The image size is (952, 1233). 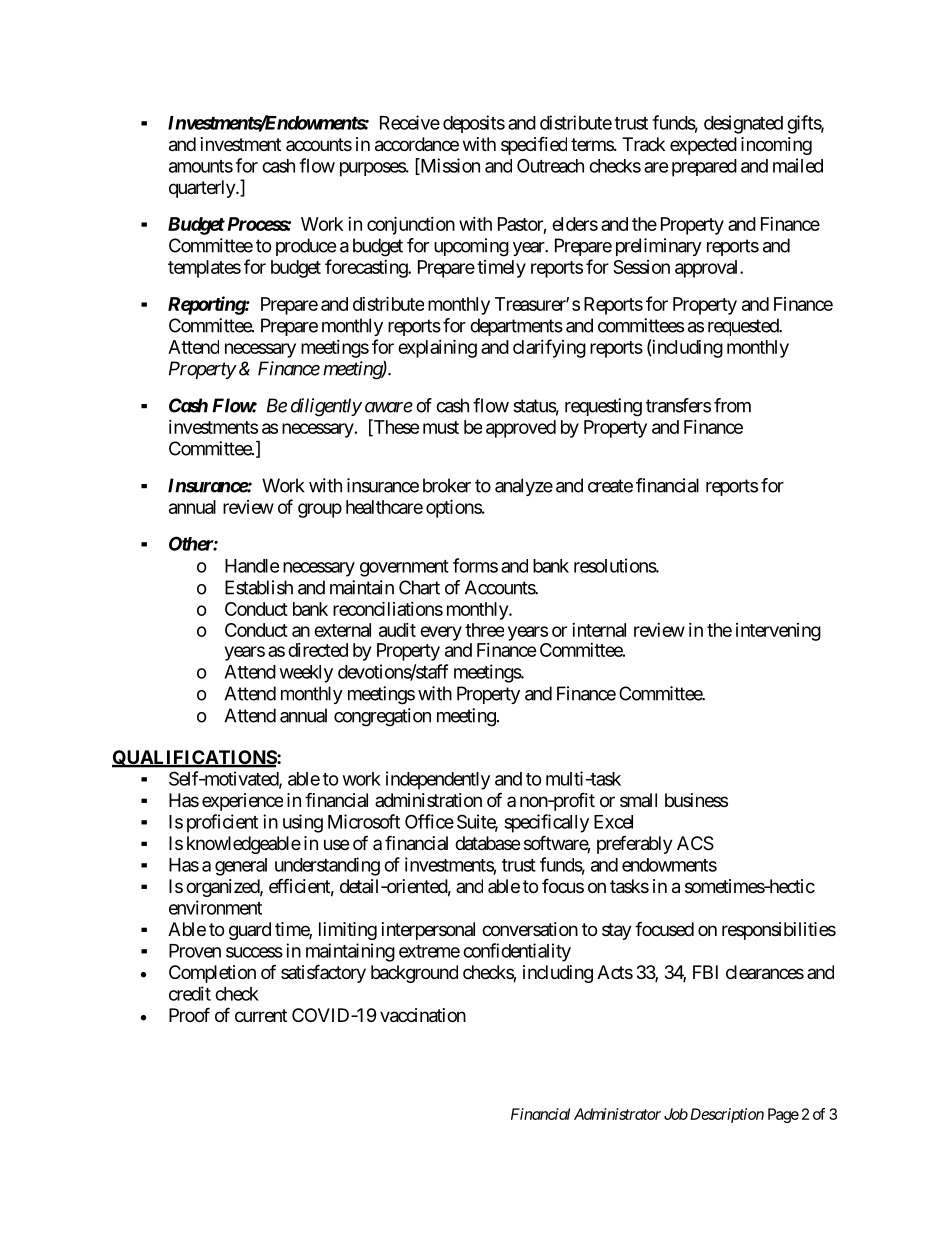 I want to click on Page, so click(x=783, y=1115).
